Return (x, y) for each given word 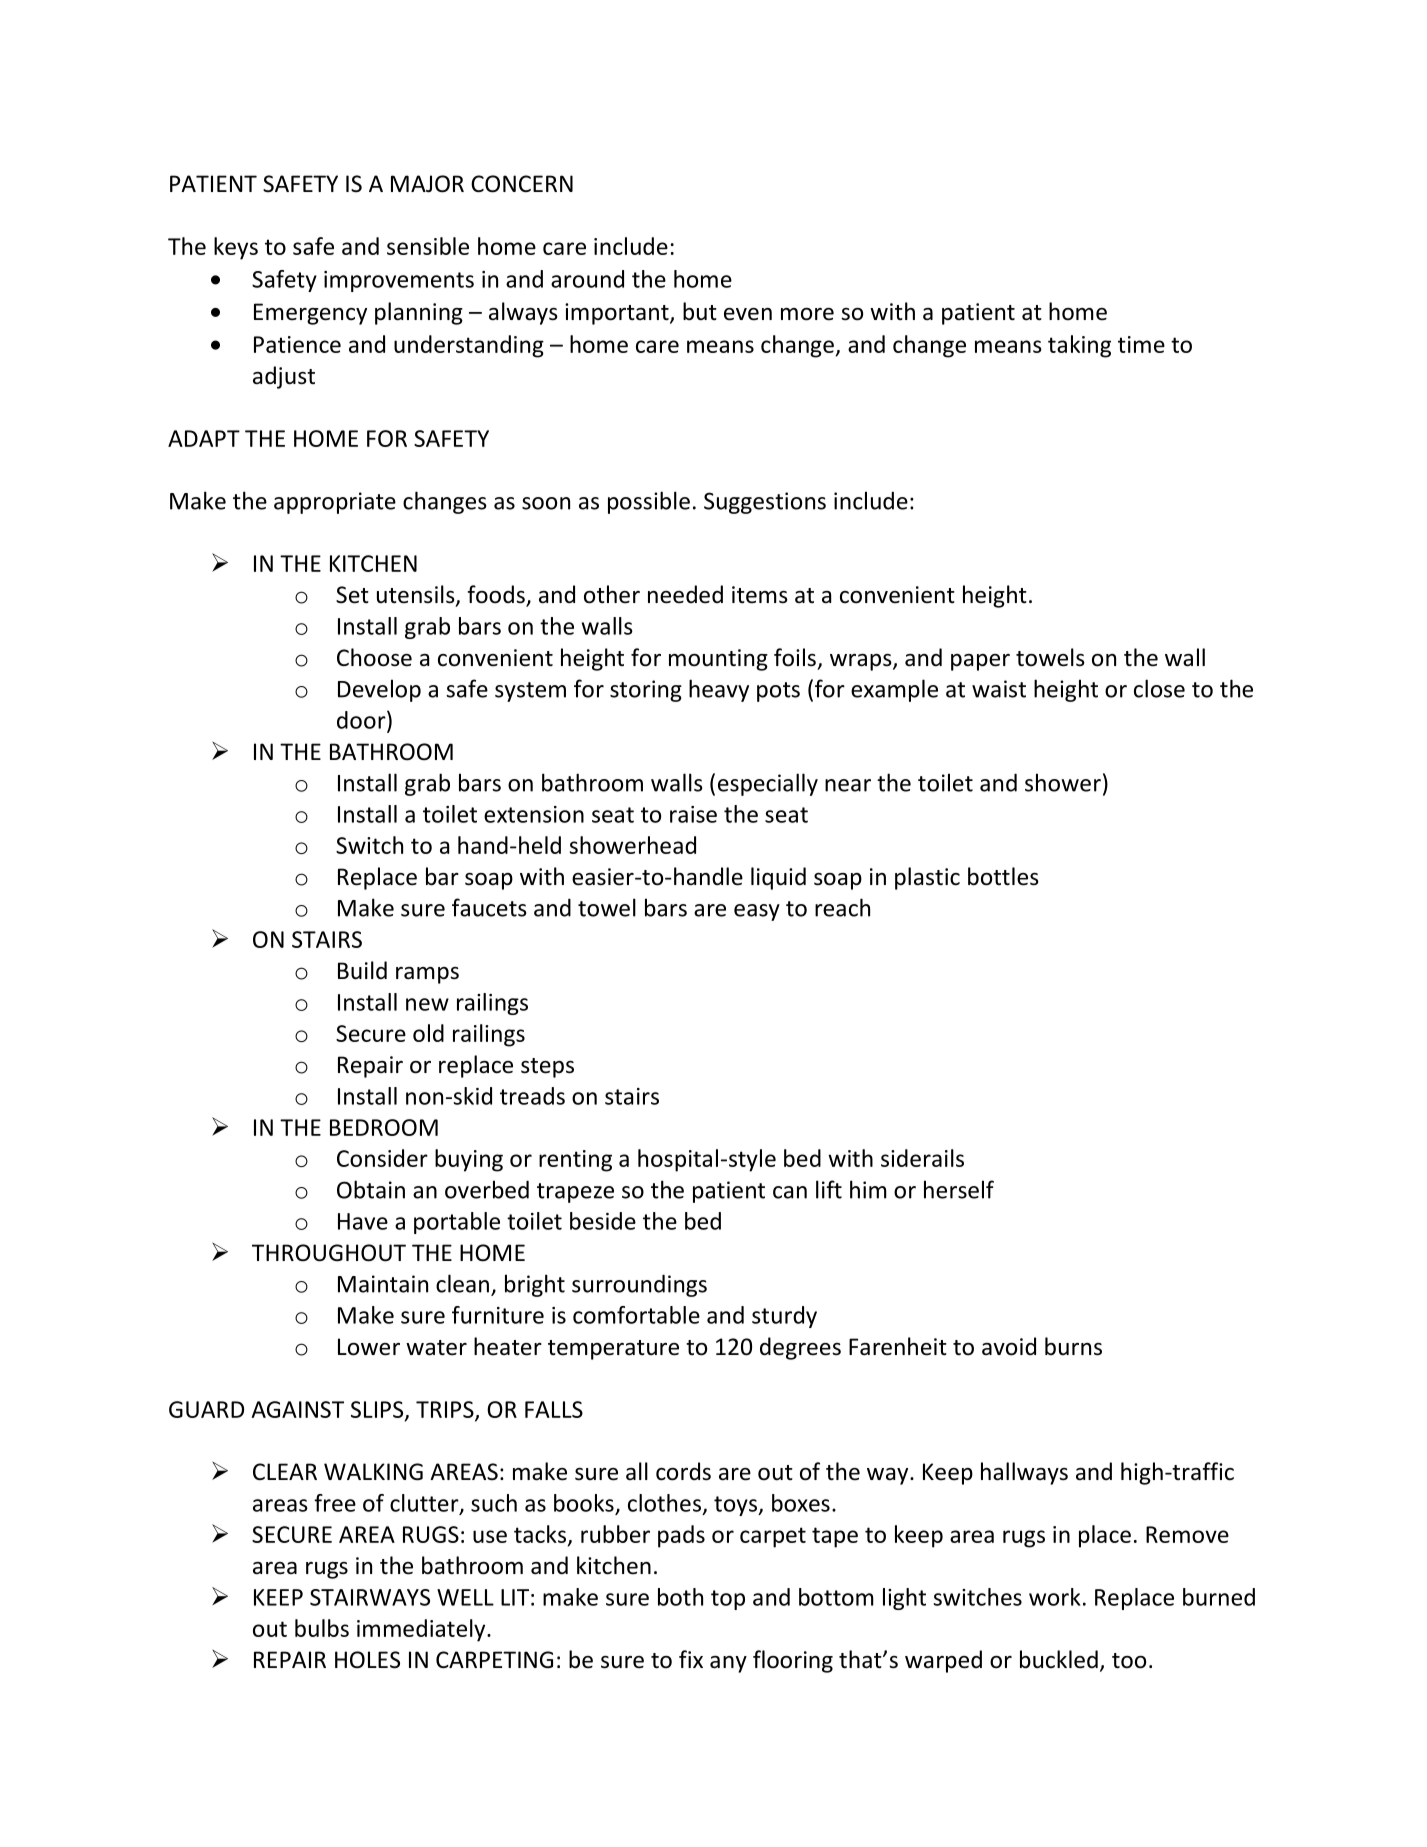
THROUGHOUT (329, 1253)
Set (352, 595)
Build (362, 970)
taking (1079, 346)
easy (757, 912)
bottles (1003, 876)
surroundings (639, 1285)
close (1159, 688)
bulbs (322, 1628)
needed (685, 594)
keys (236, 248)
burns (1073, 1346)
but (700, 311)
